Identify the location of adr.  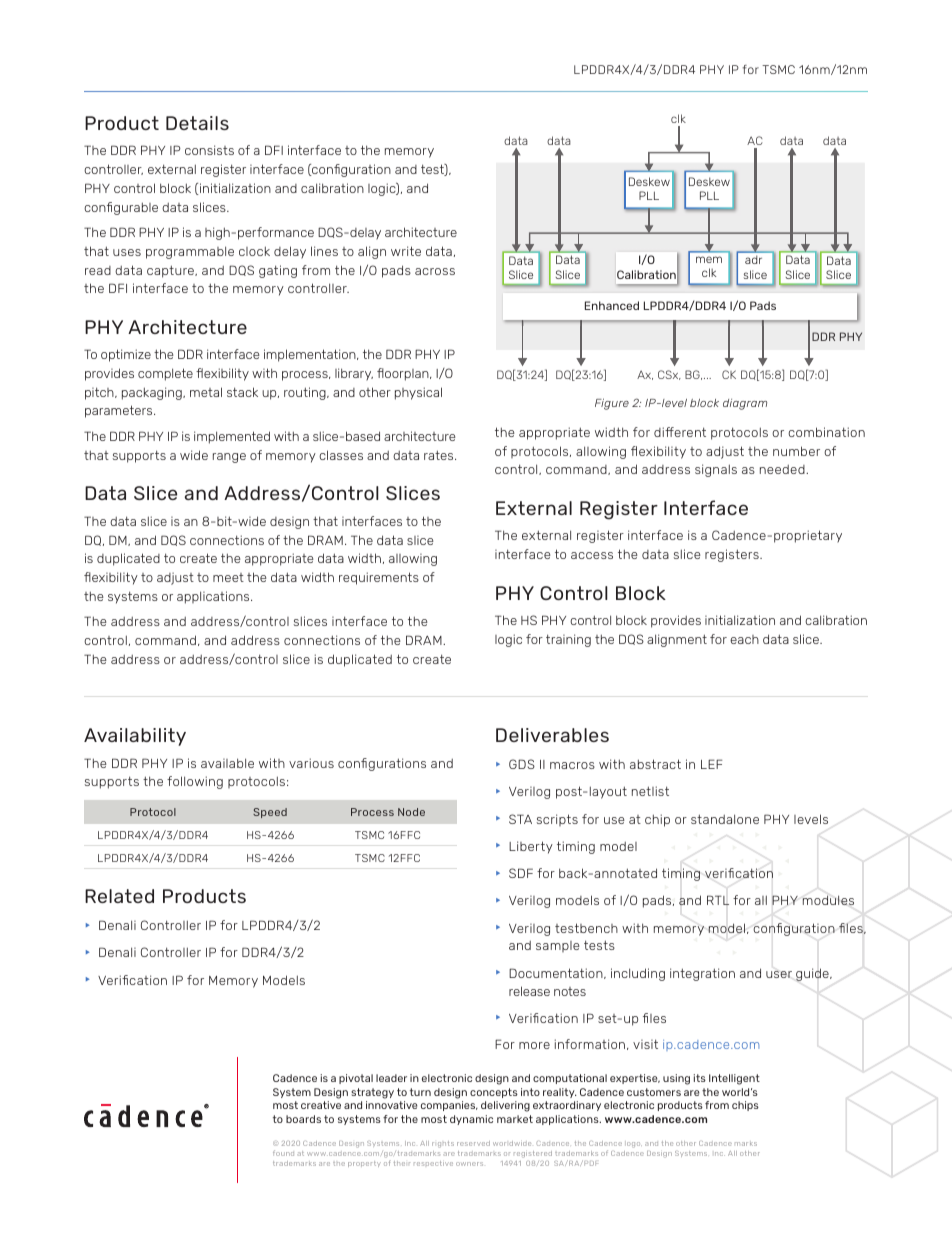
(753, 259).
